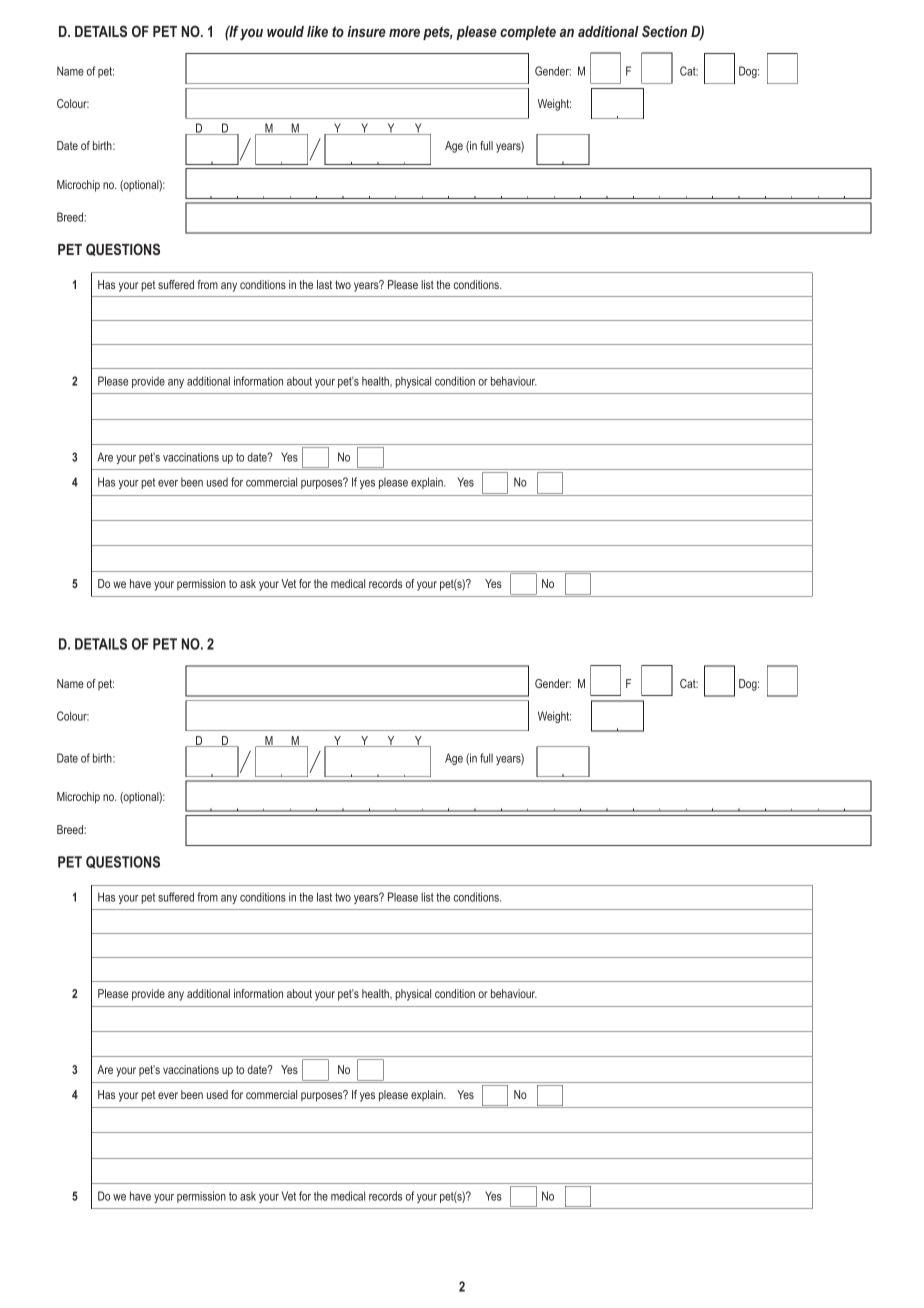 The height and width of the screenshot is (1308, 924). What do you see at coordinates (285, 31) in the screenshot?
I see `would` at bounding box center [285, 31].
